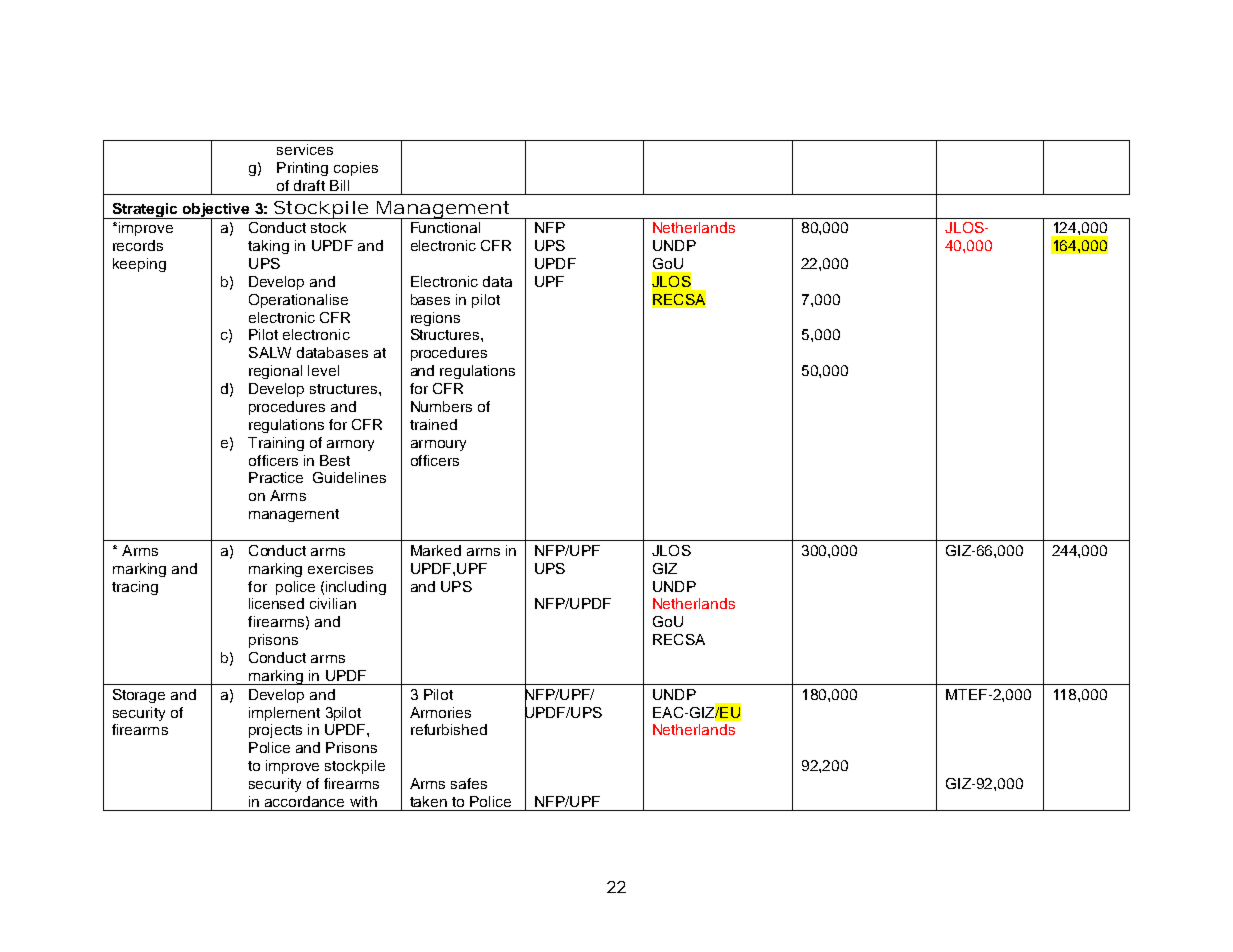 The image size is (1233, 952). I want to click on Storage, so click(139, 696).
